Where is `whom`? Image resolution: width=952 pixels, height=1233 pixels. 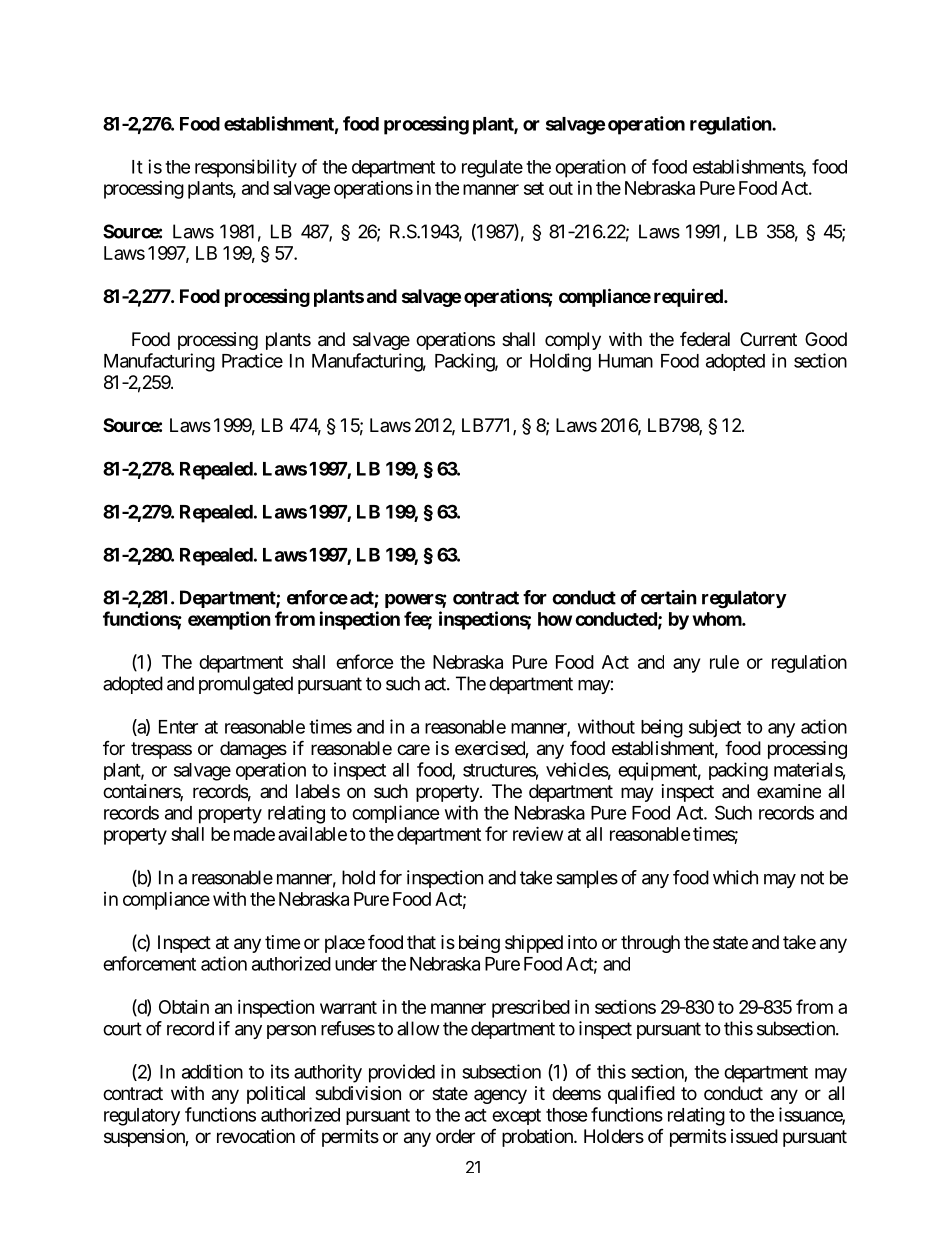
whom is located at coordinates (718, 619).
